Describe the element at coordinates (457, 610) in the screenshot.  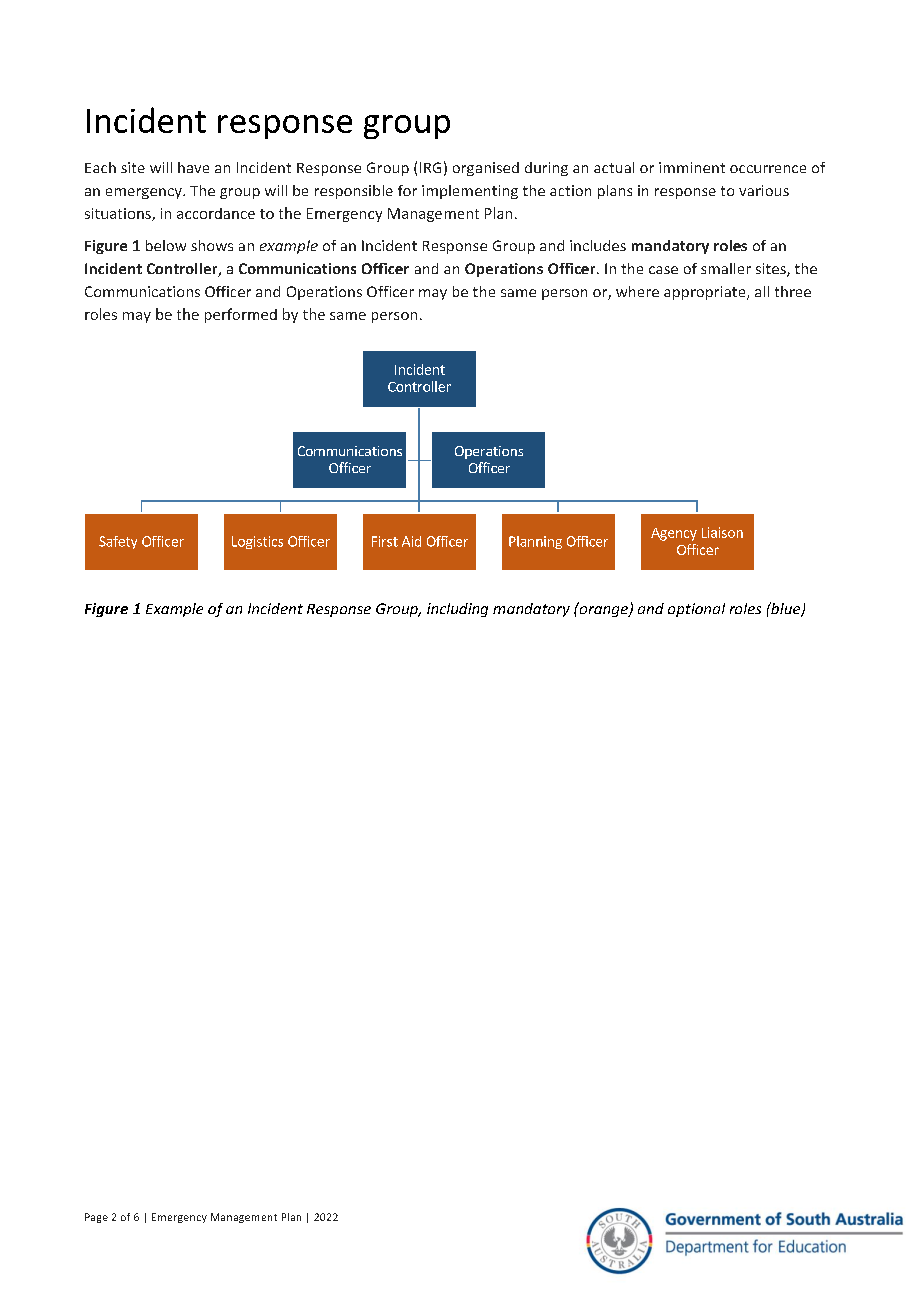
I see `including` at that location.
